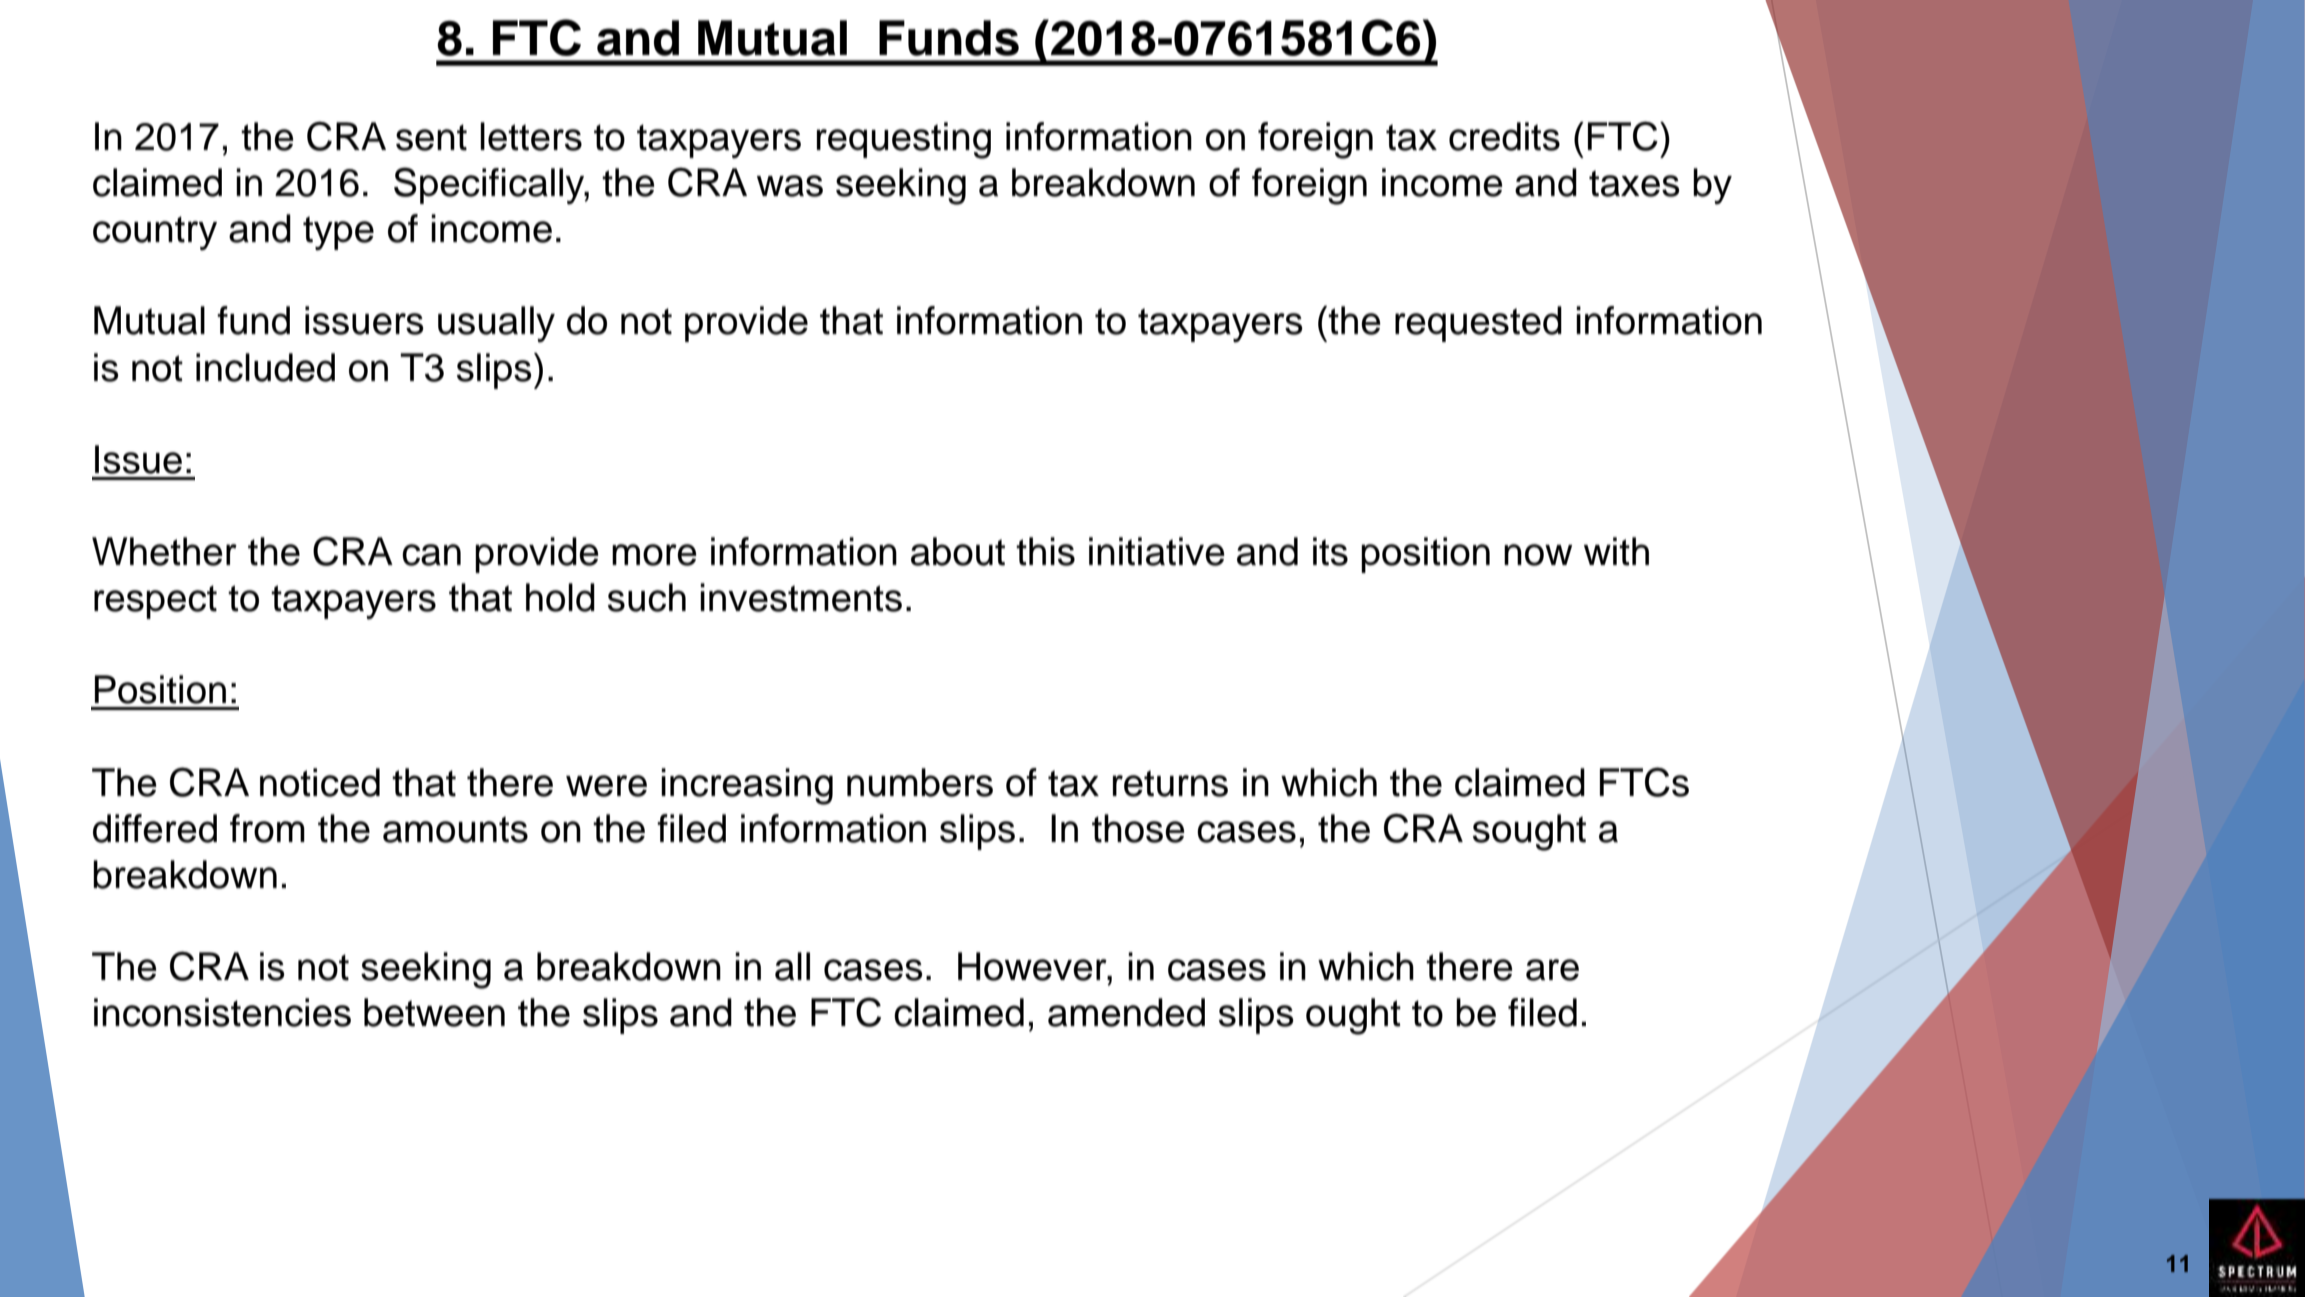  Describe the element at coordinates (1538, 555) in the screenshot. I see `now` at that location.
